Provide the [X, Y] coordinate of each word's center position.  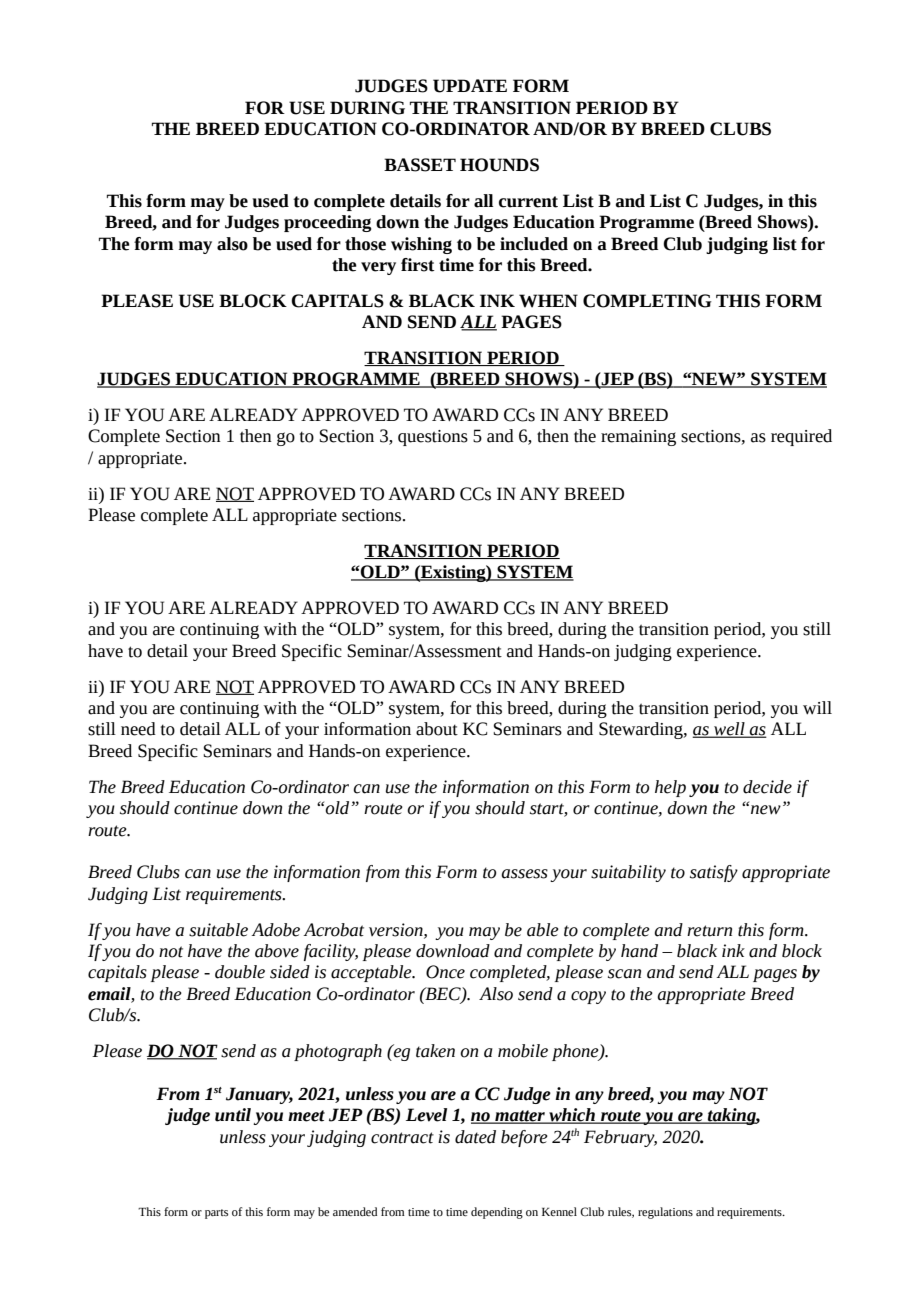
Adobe [275, 930]
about [437, 729]
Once [445, 972]
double [240, 972]
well [729, 730]
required [801, 437]
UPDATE [470, 86]
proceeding [328, 223]
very [378, 268]
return [709, 931]
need [138, 729]
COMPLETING [647, 301]
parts [216, 1214]
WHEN [548, 301]
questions [433, 438]
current [528, 202]
